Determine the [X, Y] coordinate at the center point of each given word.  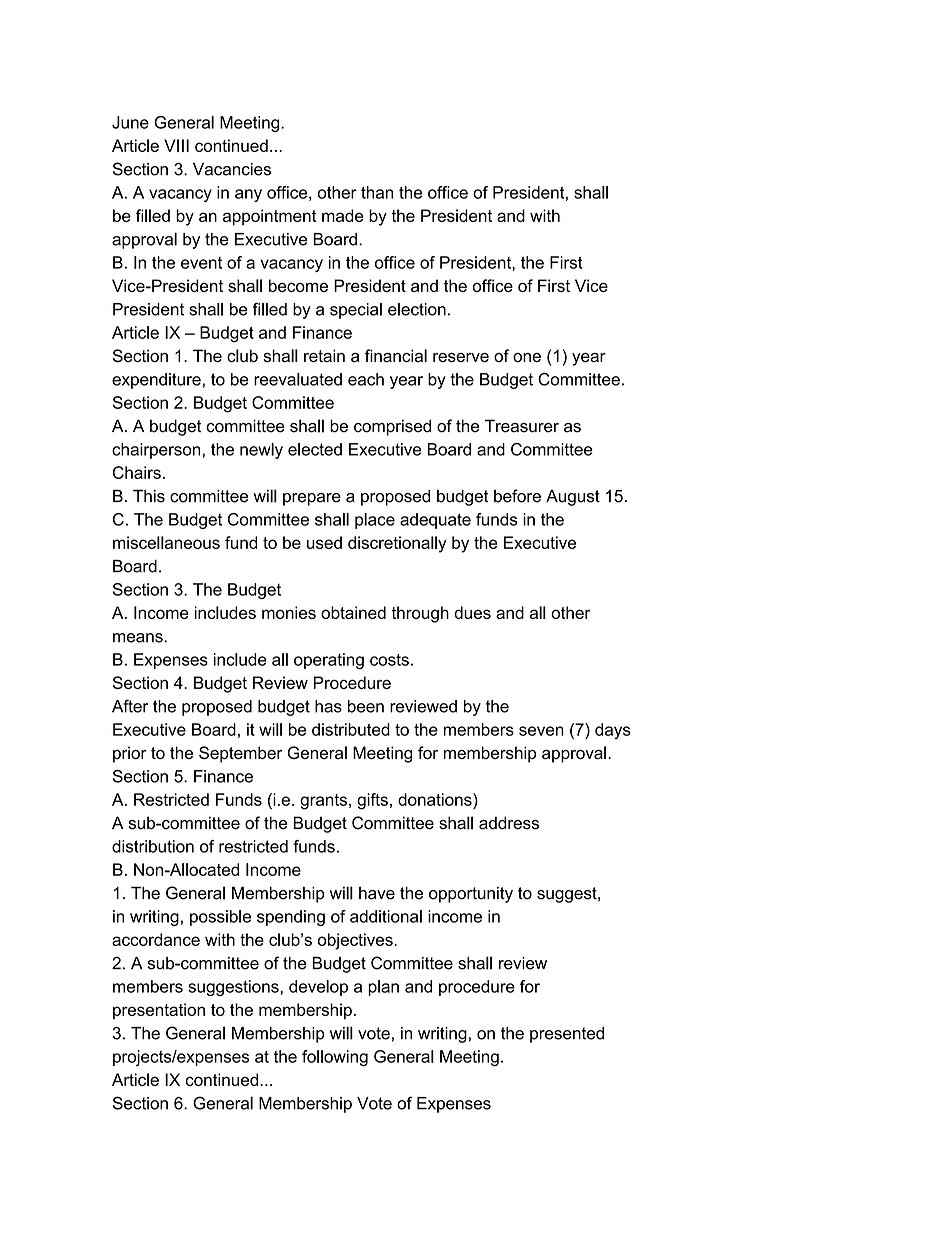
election [417, 309]
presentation [159, 1011]
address [509, 823]
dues [472, 612]
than [377, 192]
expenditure [156, 381]
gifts [372, 801]
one [527, 357]
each [366, 379]
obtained [353, 612]
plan [383, 988]
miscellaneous [166, 542]
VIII [176, 145]
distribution [153, 846]
